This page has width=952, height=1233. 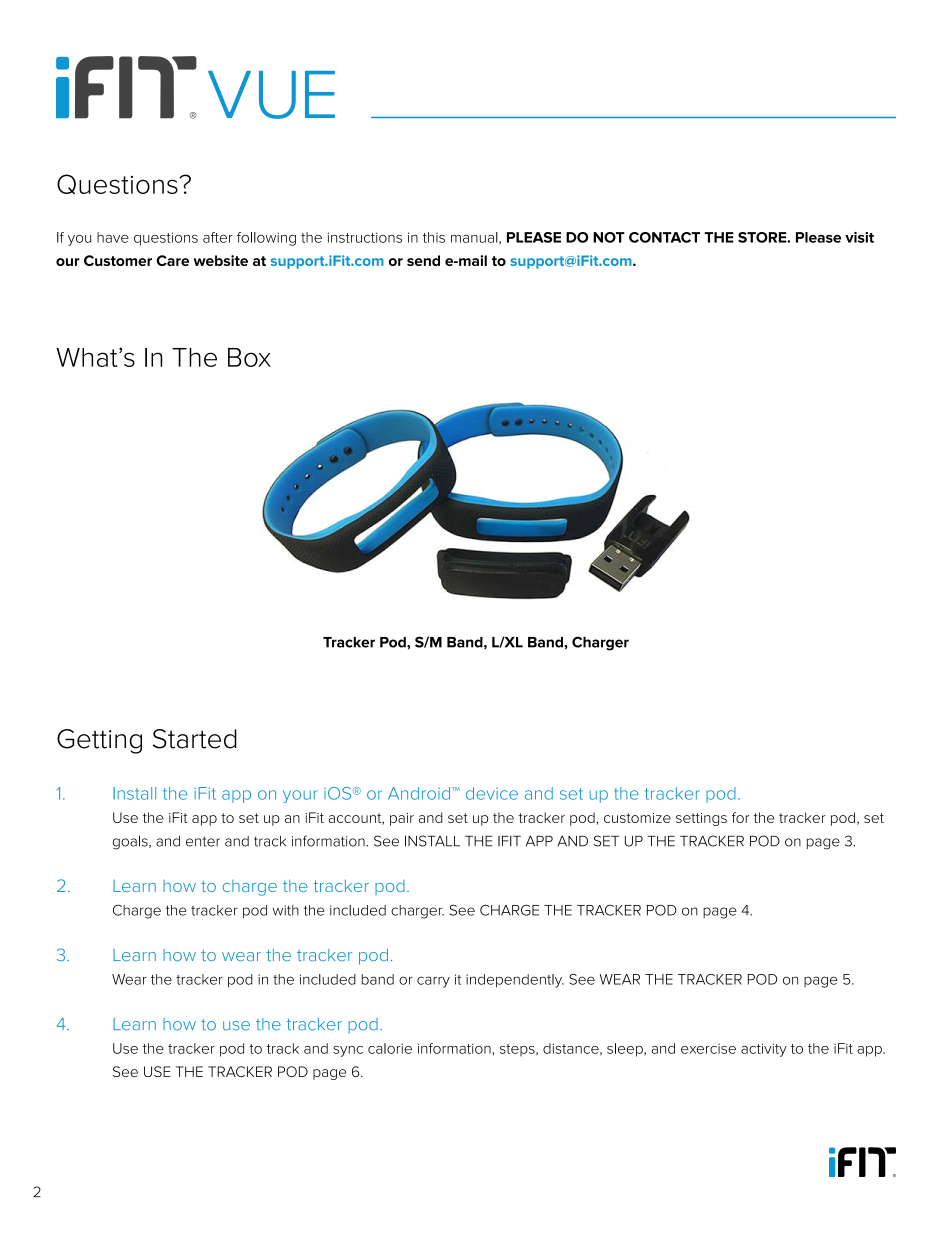 I want to click on device, so click(x=492, y=793).
